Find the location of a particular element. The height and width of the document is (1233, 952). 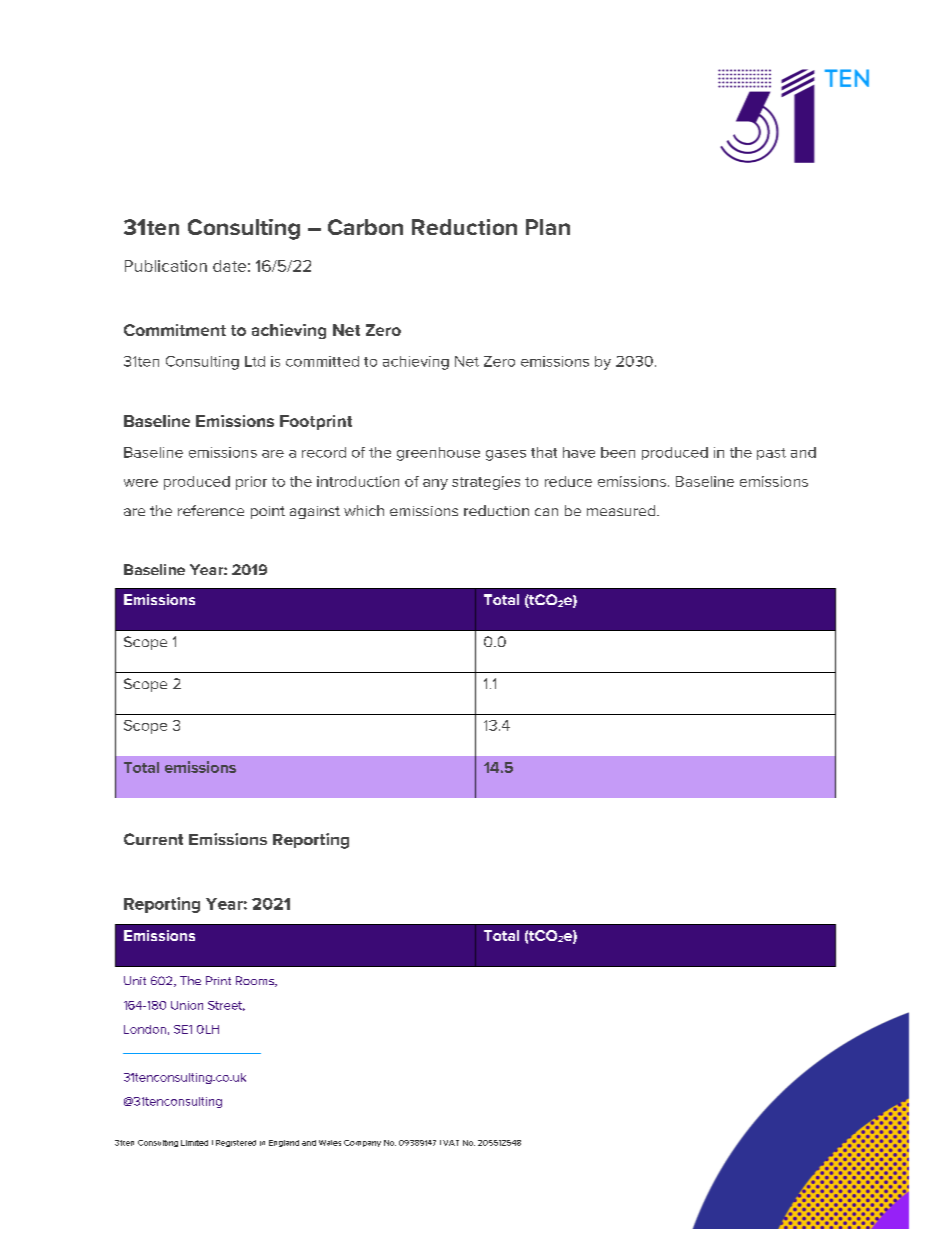

Limited is located at coordinates (194, 1143).
